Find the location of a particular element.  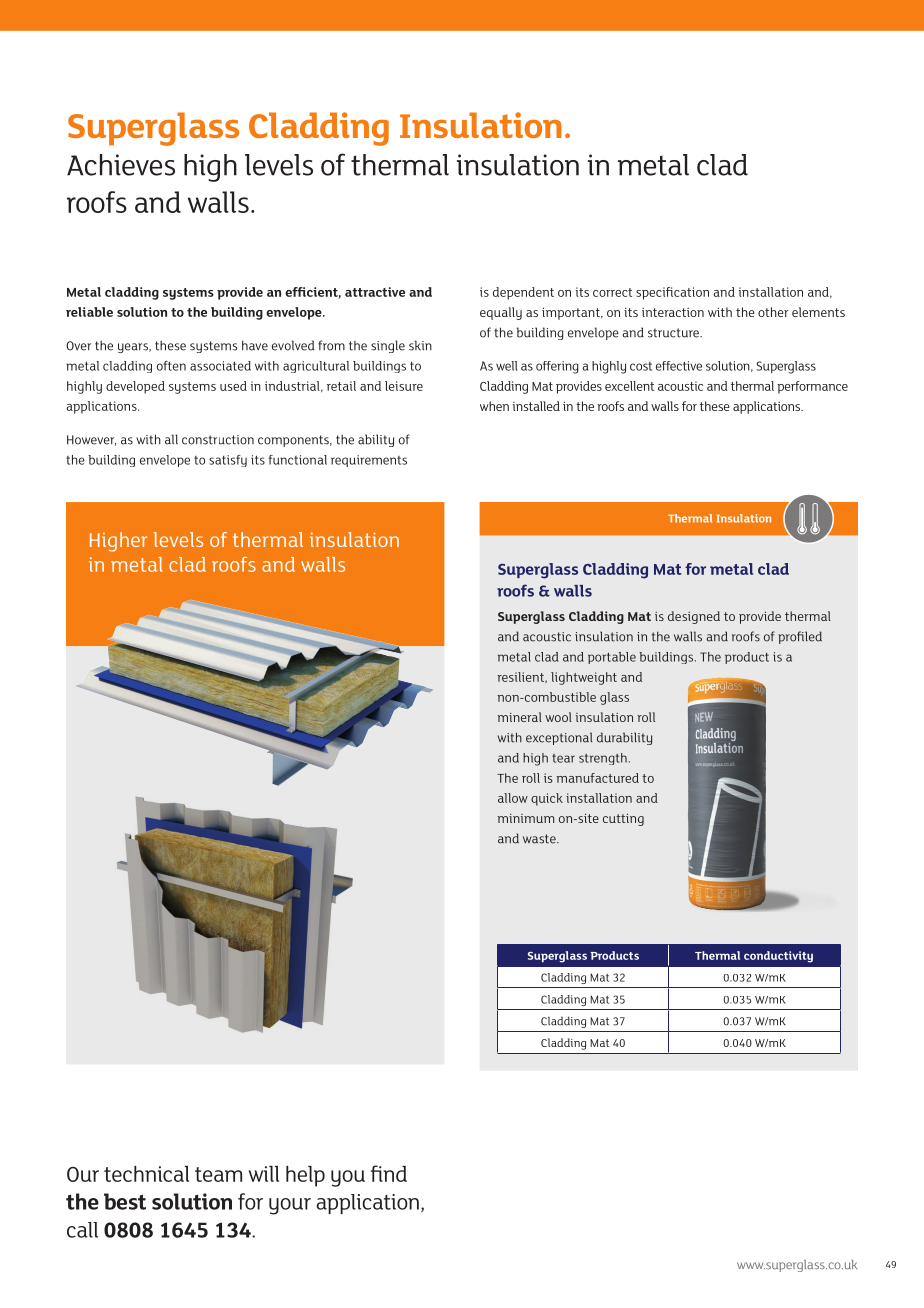

requirements is located at coordinates (369, 461).
